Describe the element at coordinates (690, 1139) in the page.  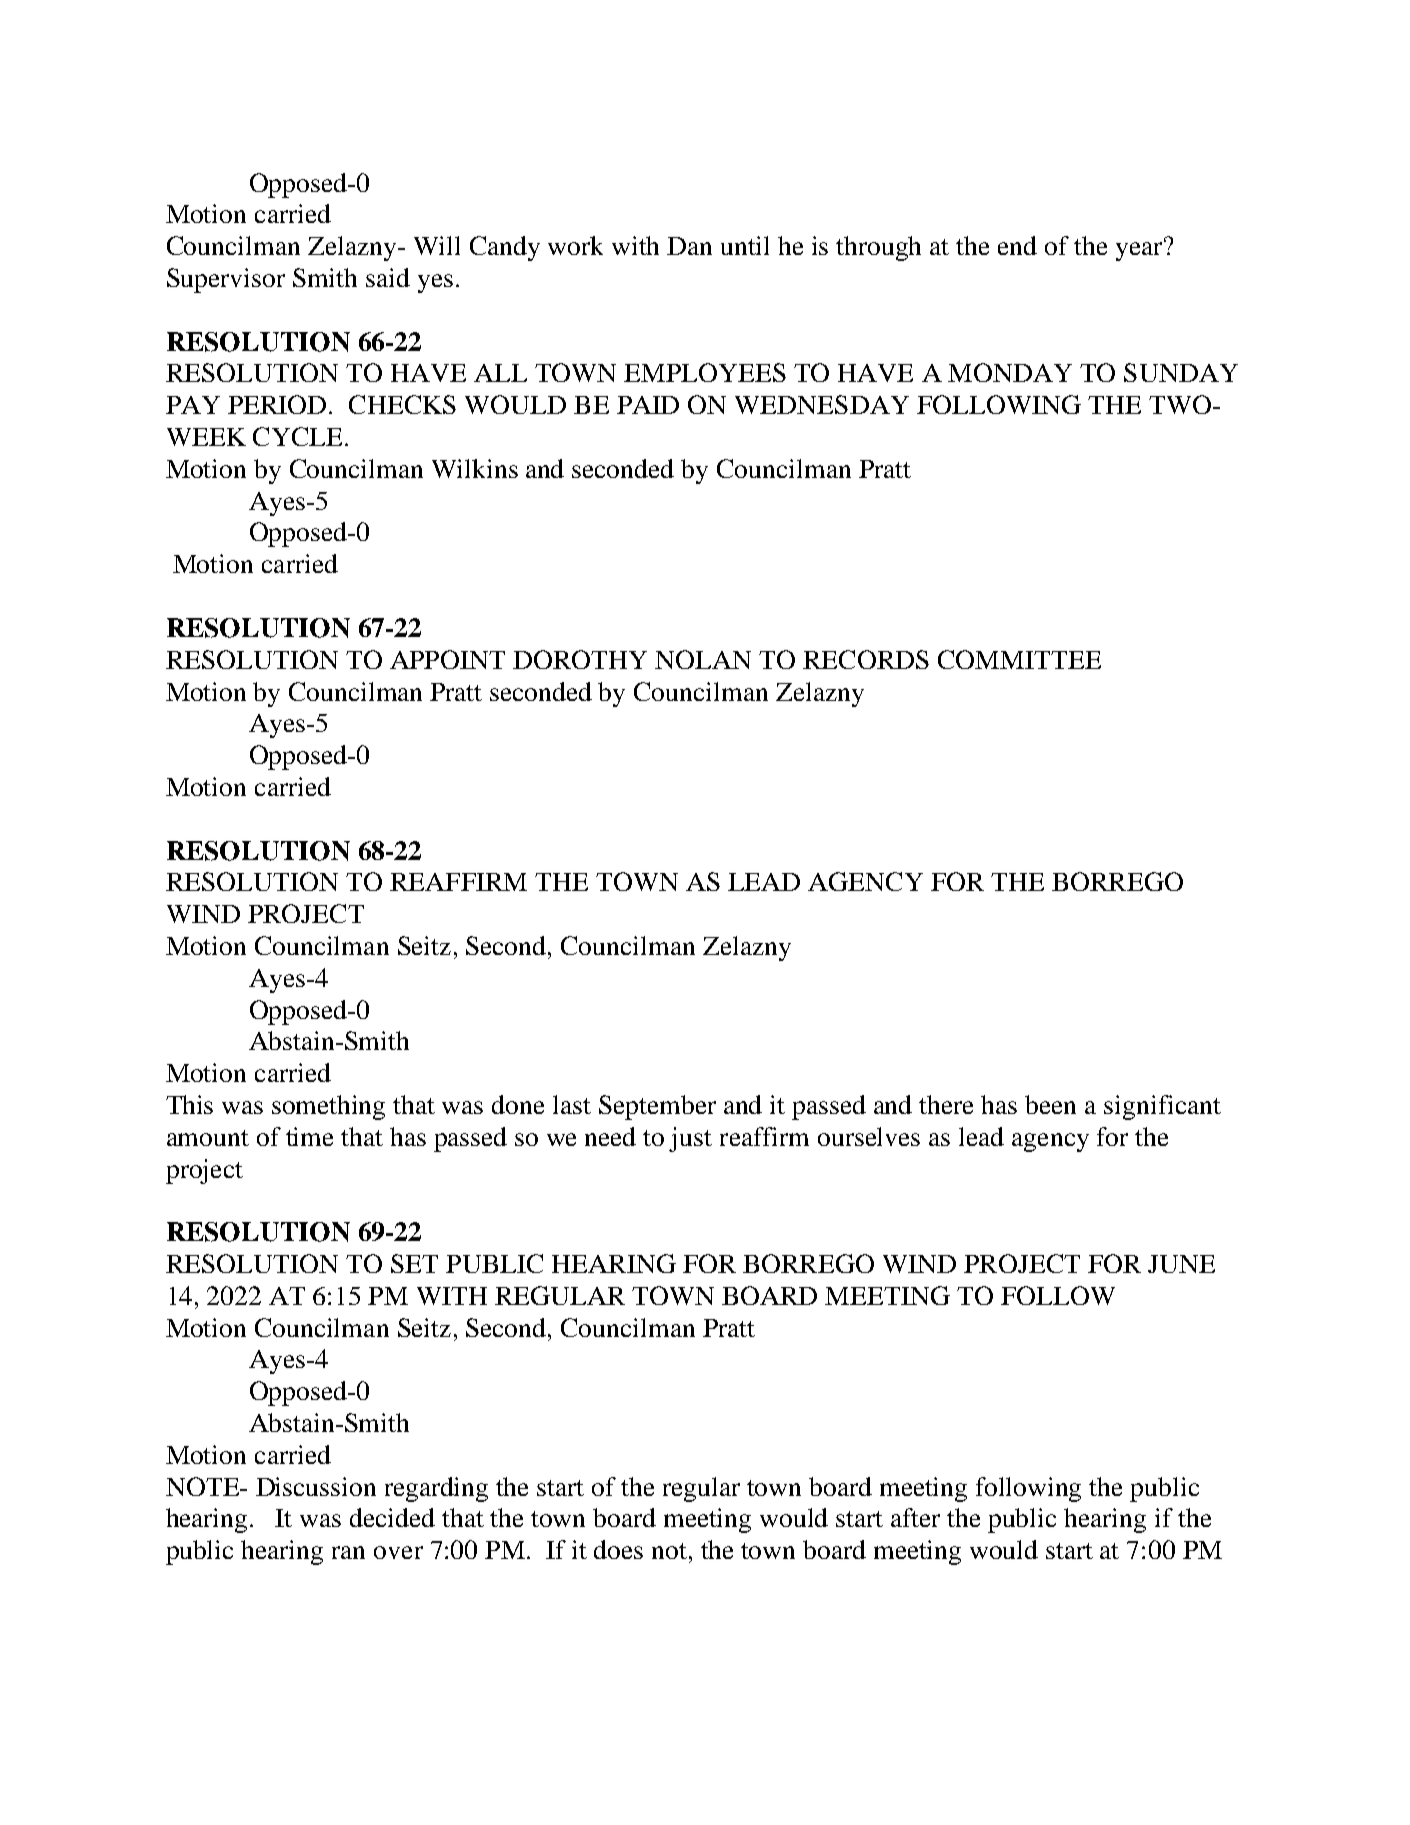
I see `just` at that location.
